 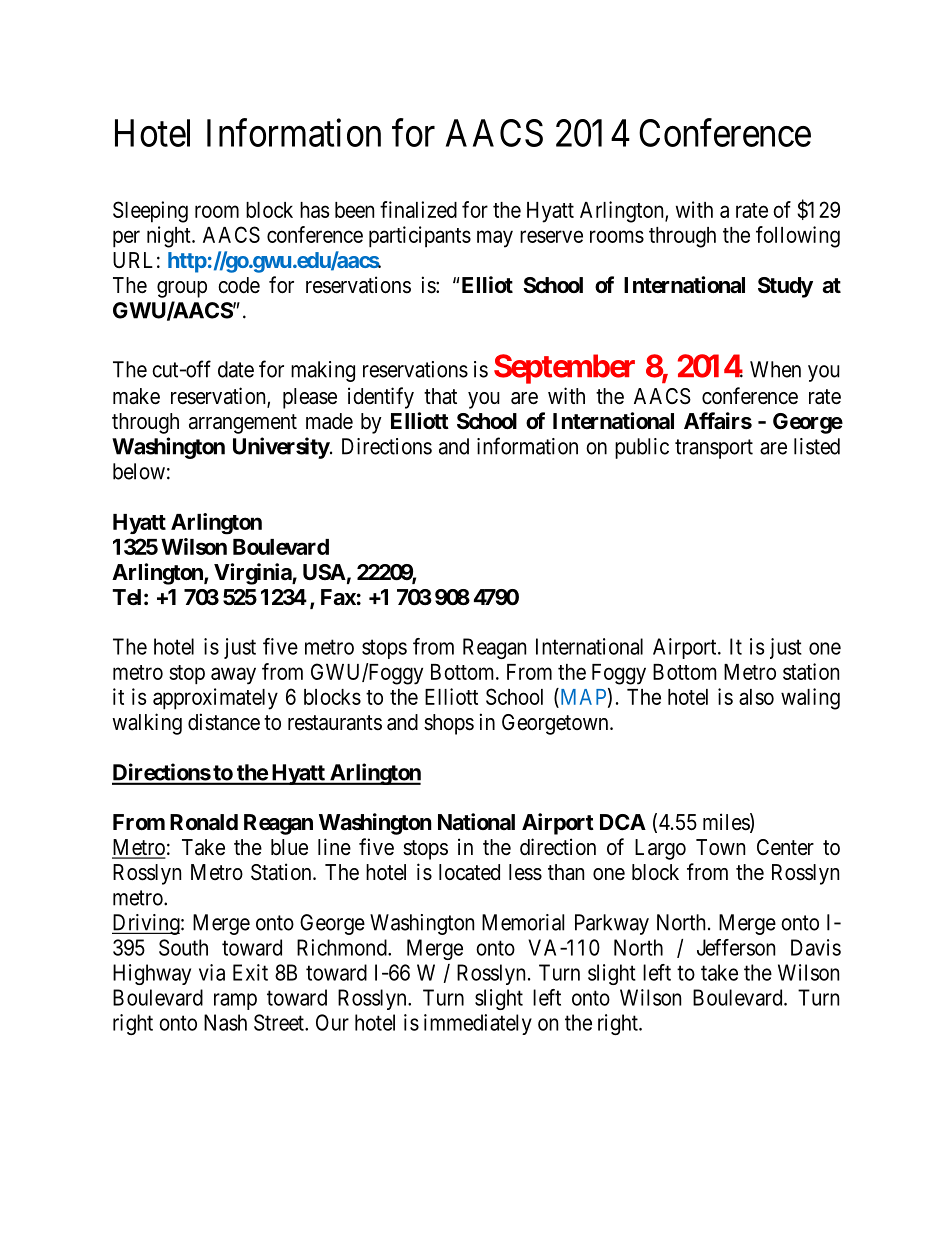 What do you see at coordinates (224, 722) in the image?
I see `distance` at bounding box center [224, 722].
